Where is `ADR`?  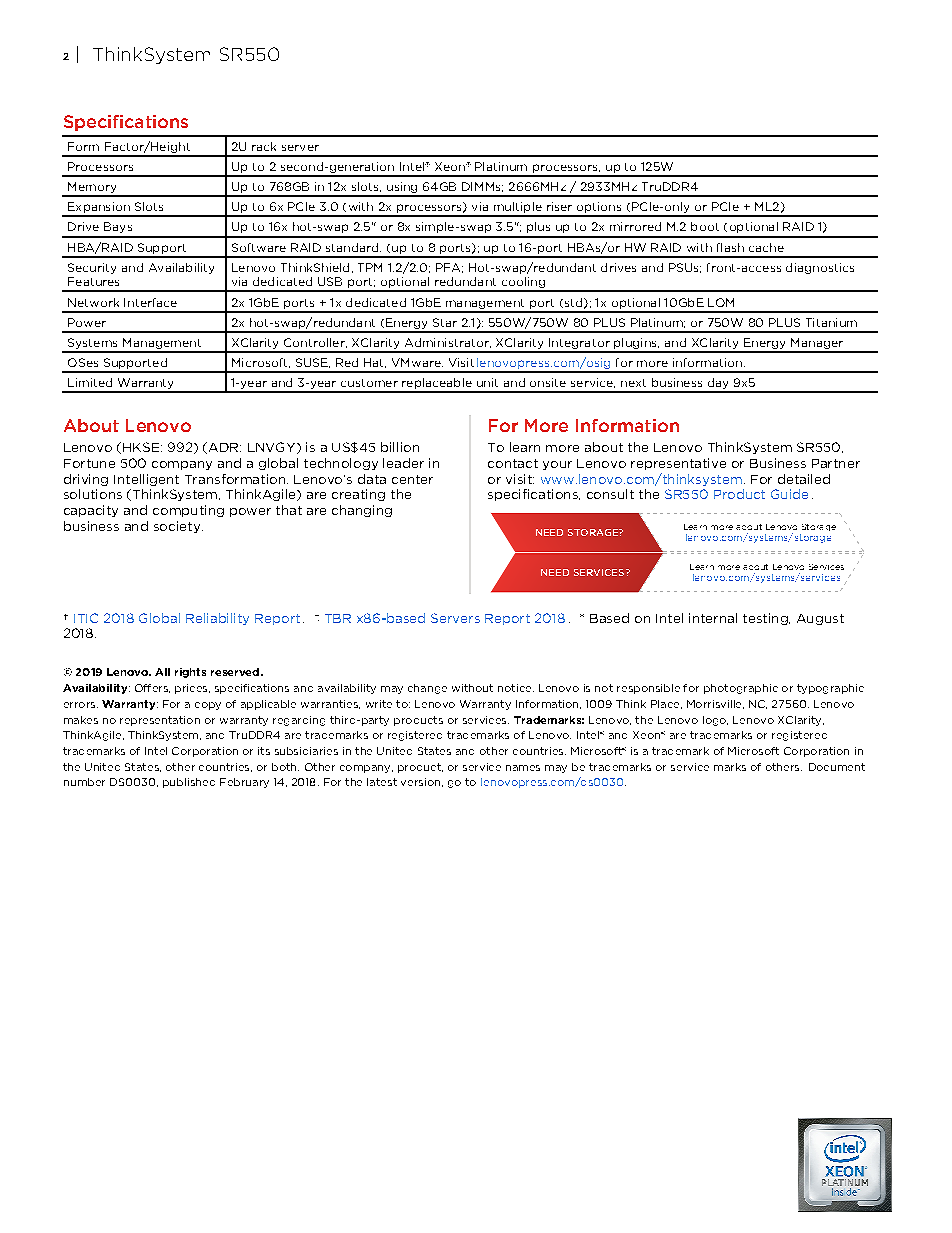
ADR is located at coordinates (223, 448).
